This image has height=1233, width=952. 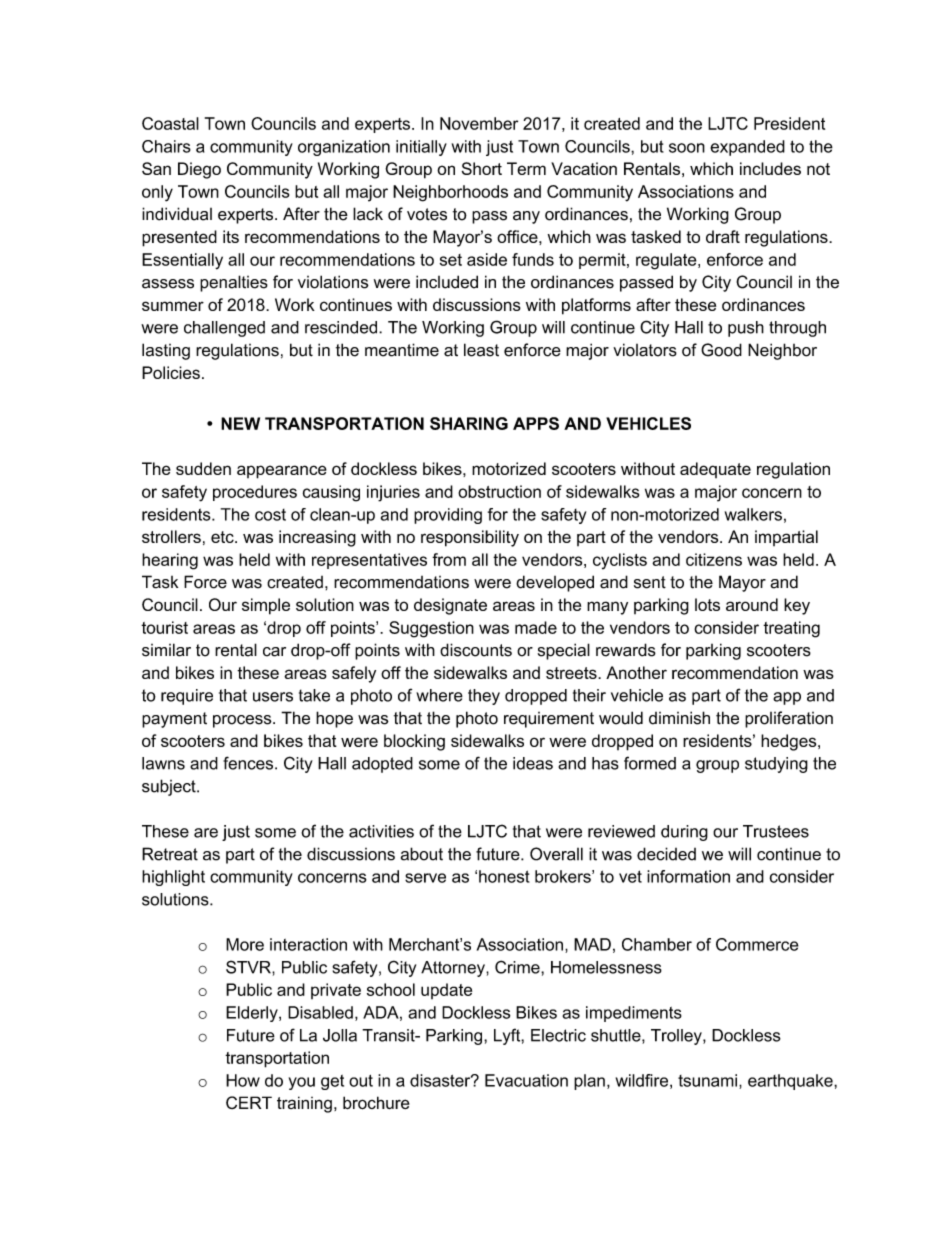 What do you see at coordinates (450, 606) in the image?
I see `designate` at bounding box center [450, 606].
